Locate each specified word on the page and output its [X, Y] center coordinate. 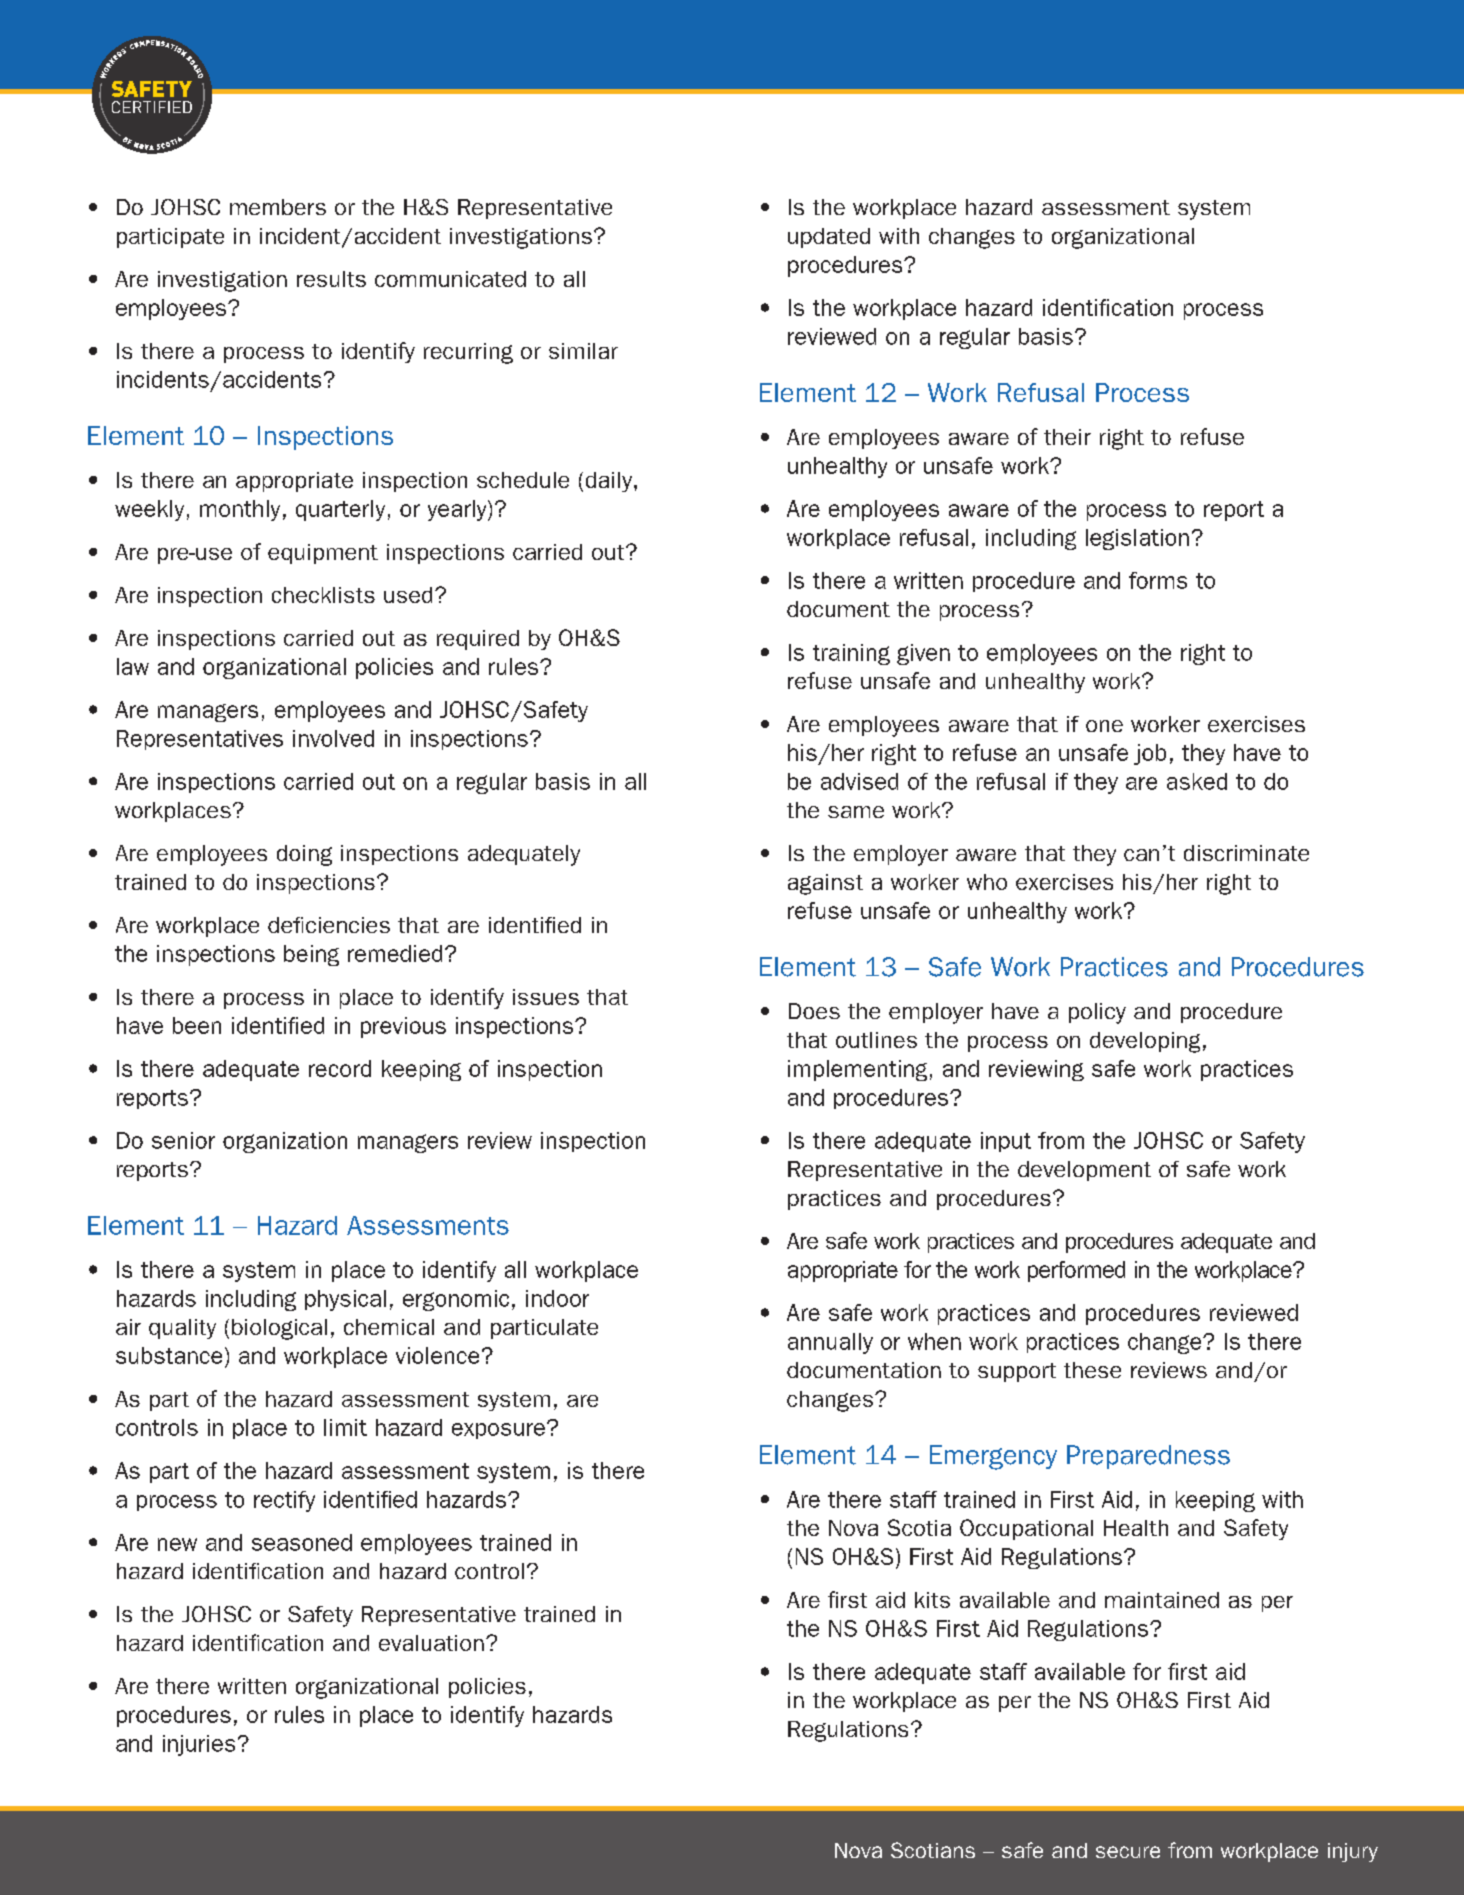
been [197, 1025]
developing [1145, 1042]
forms [1158, 580]
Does [814, 1011]
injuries [199, 1745]
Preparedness [1148, 1457]
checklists [323, 595]
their [1067, 437]
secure [1128, 1852]
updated [829, 238]
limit [345, 1427]
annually [830, 1343]
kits [932, 1600]
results [331, 279]
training [851, 654]
